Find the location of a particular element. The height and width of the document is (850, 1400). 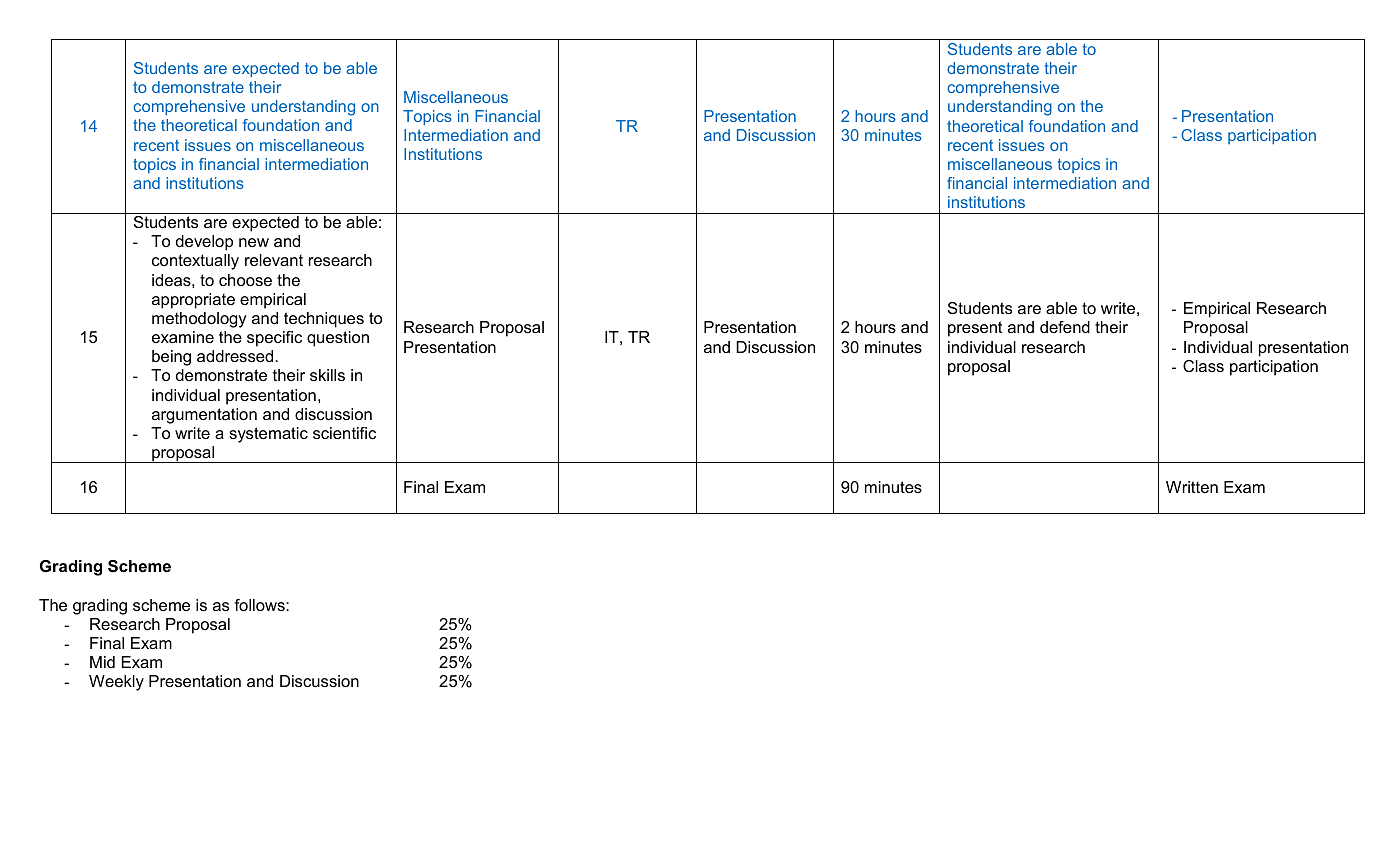

scientific is located at coordinates (344, 433).
